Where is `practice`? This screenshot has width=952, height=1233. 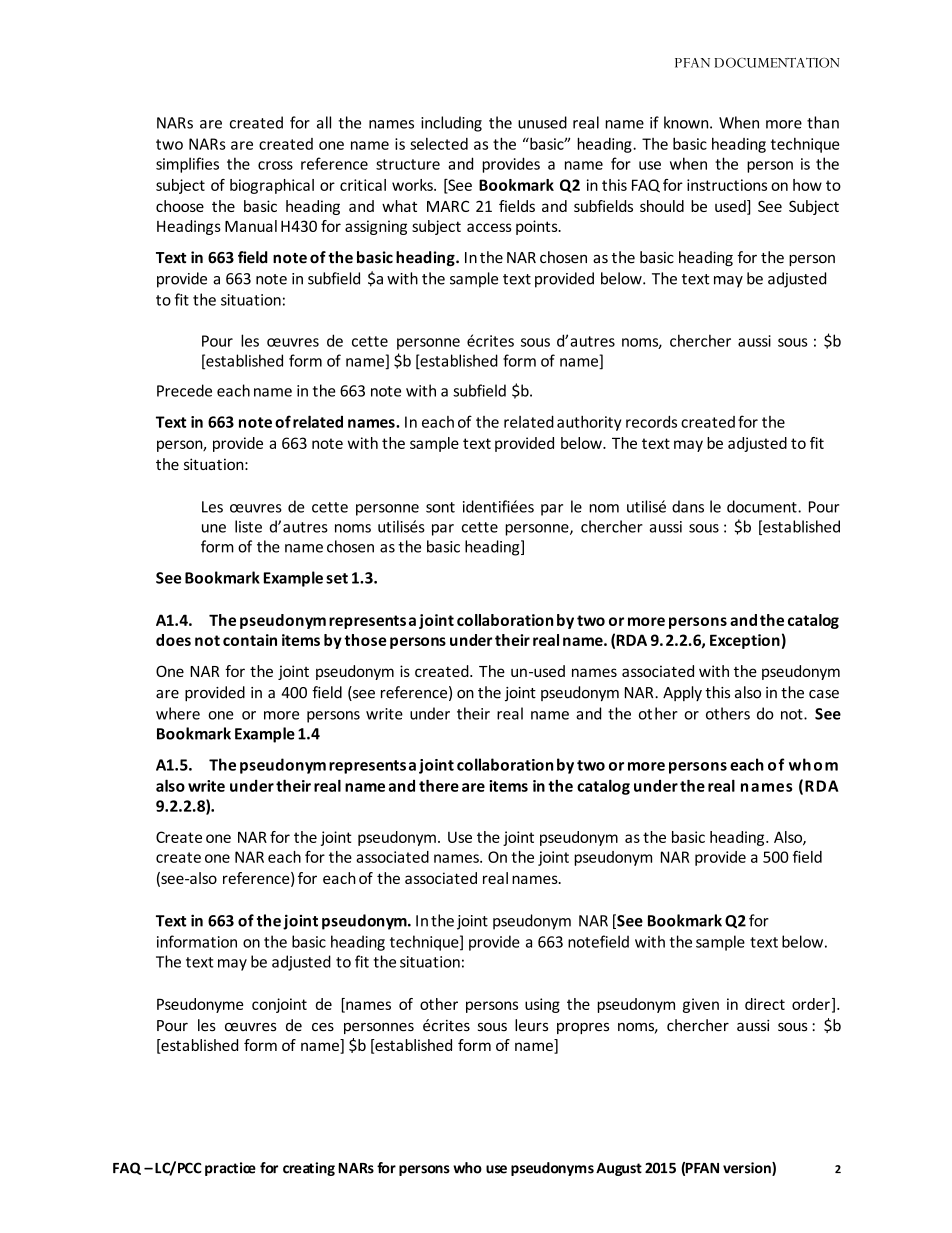
practice is located at coordinates (230, 1169).
